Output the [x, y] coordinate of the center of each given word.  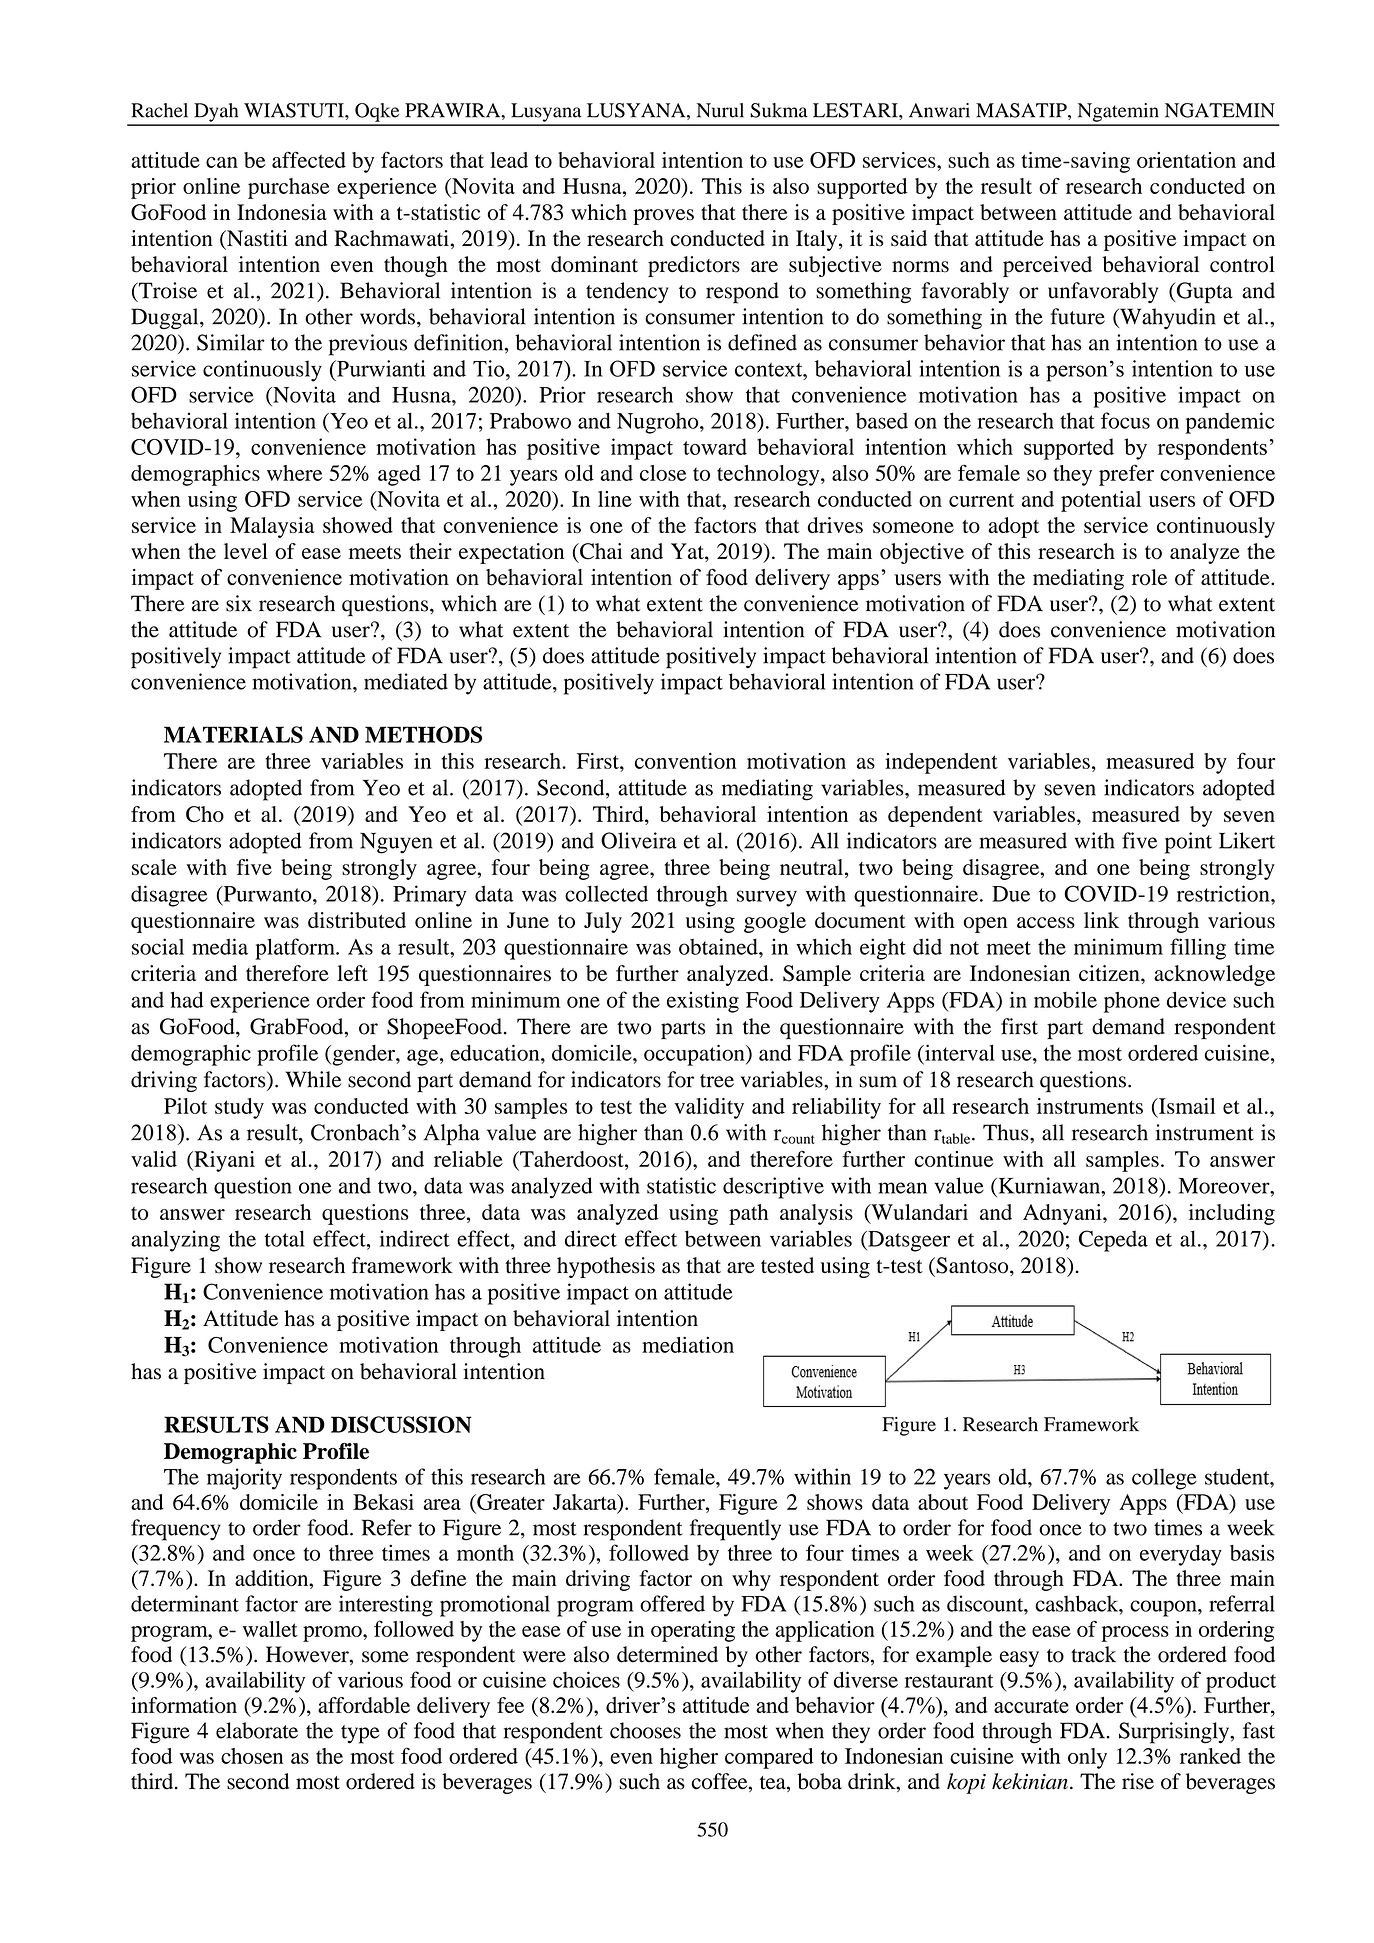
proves [663, 217]
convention [685, 761]
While [313, 1079]
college [1164, 1479]
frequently [735, 1530]
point [1188, 843]
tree [717, 1081]
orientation [1186, 160]
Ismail [1186, 1106]
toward [715, 446]
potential [1101, 501]
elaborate [257, 1730]
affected [309, 159]
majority [244, 1479]
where [295, 473]
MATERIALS [233, 734]
